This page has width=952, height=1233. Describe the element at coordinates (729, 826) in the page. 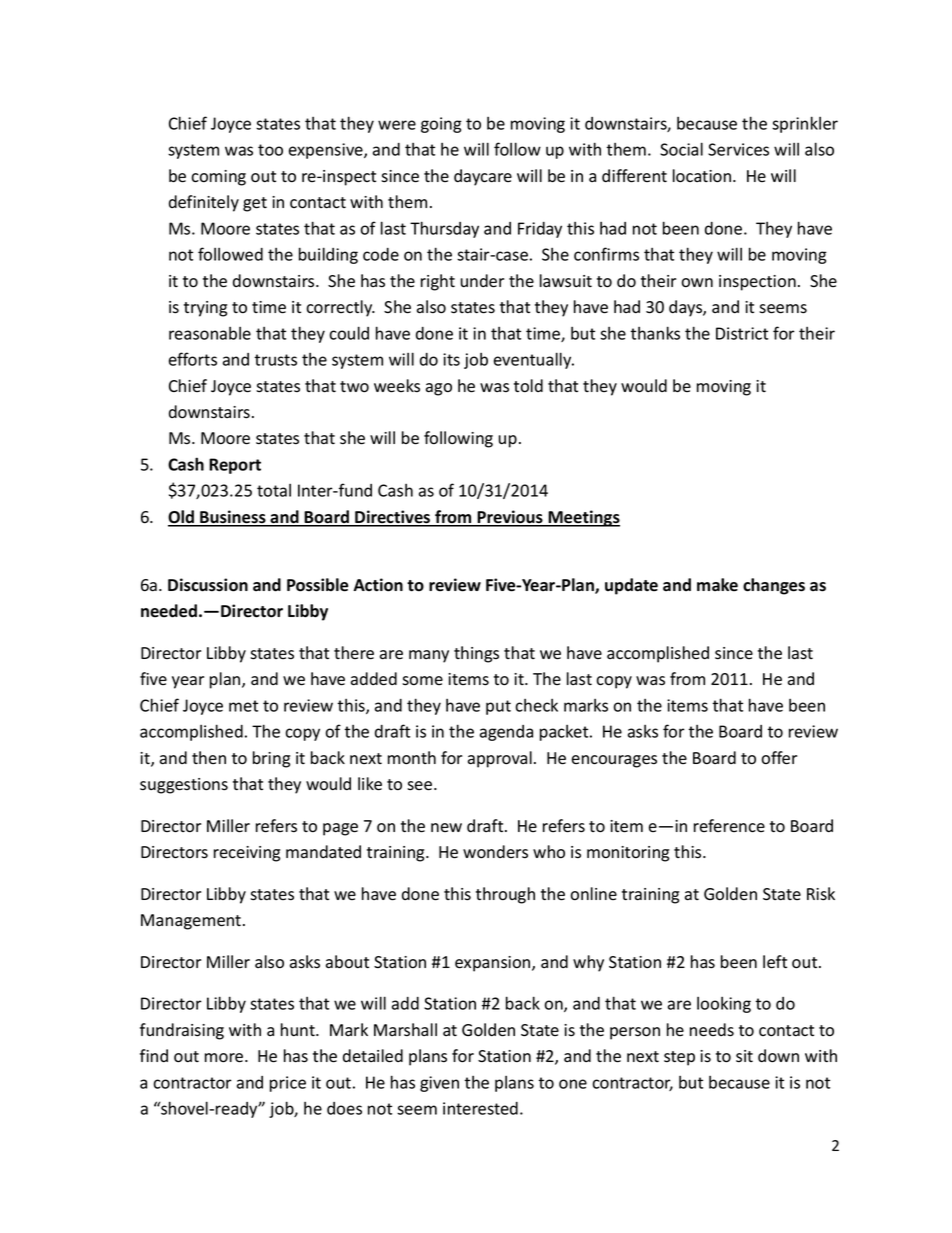

I see `reference` at that location.
